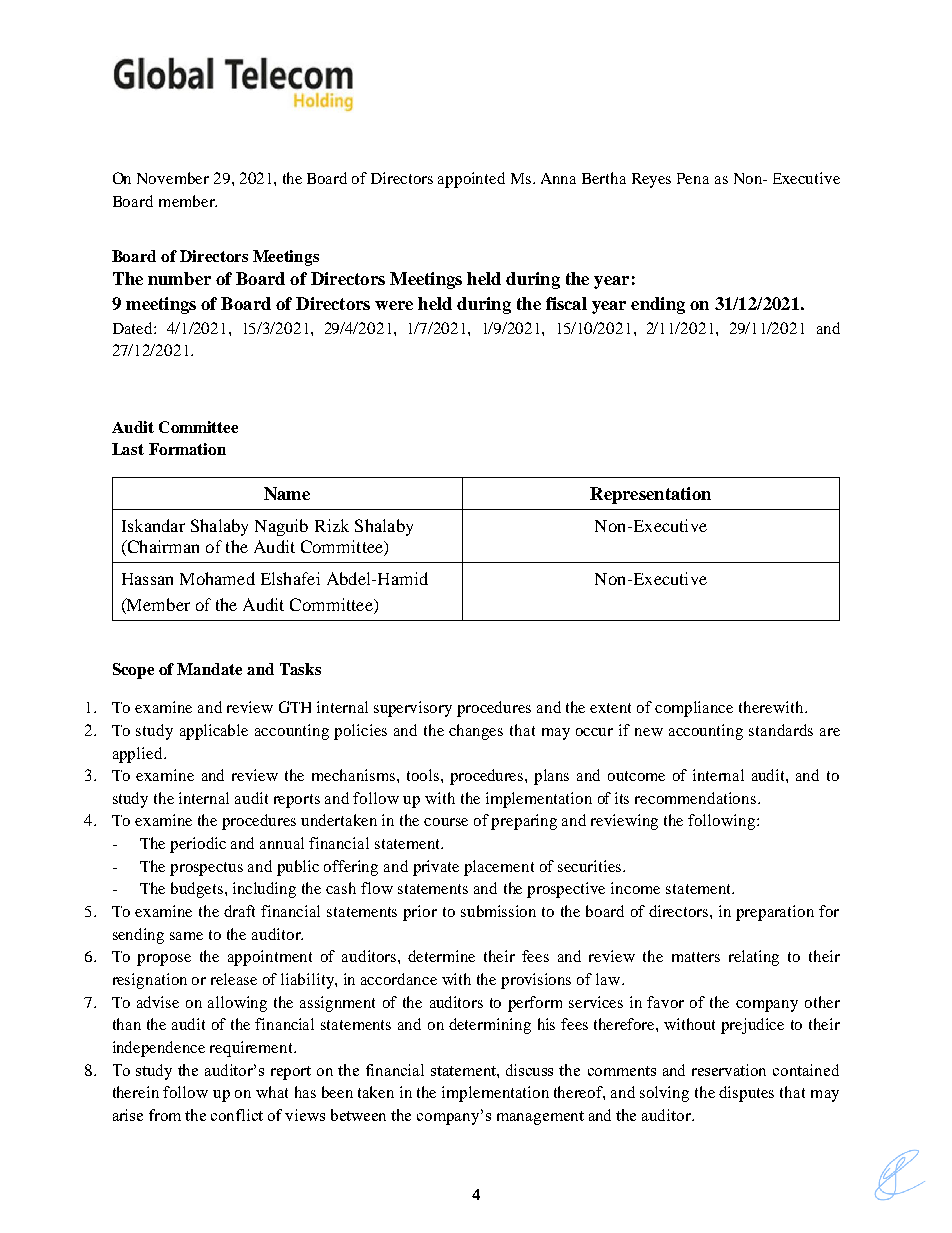 The width and height of the image is (952, 1233). What do you see at coordinates (198, 845) in the image?
I see `periodic` at bounding box center [198, 845].
